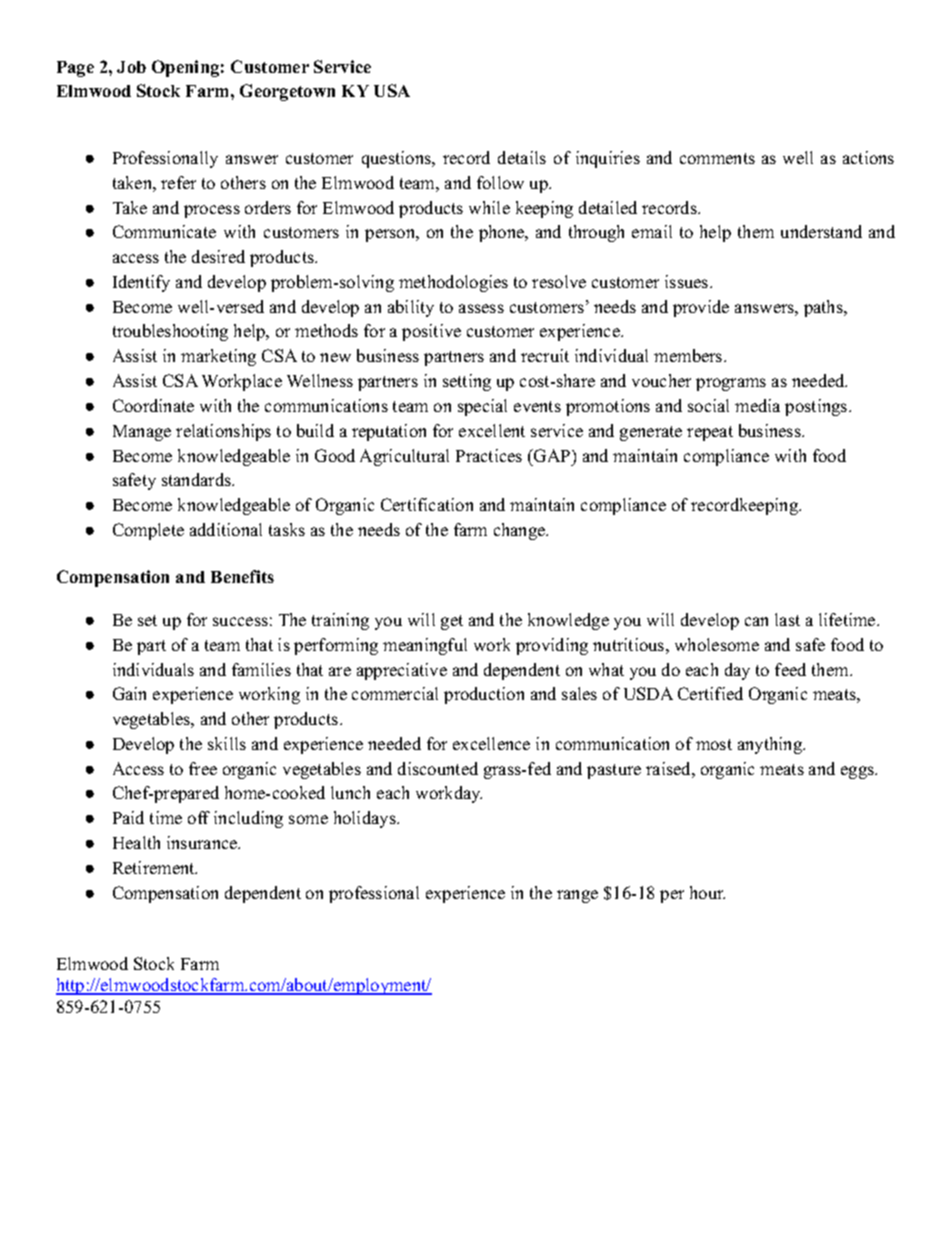 Image resolution: width=952 pixels, height=1233 pixels. Describe the element at coordinates (197, 479) in the document. I see `standards` at that location.
